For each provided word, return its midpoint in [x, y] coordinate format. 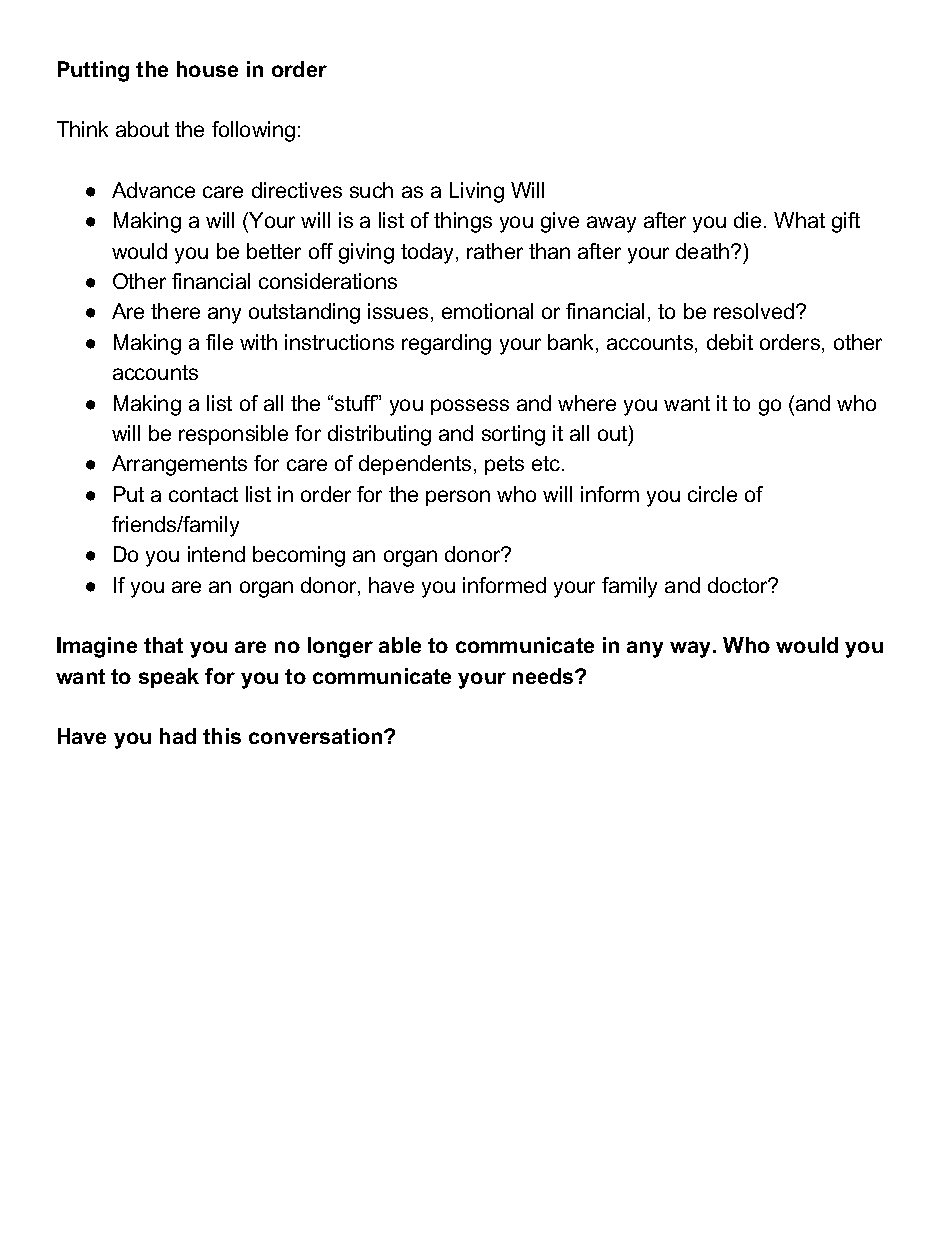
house [207, 69]
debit [730, 342]
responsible [233, 435]
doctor [739, 585]
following [253, 131]
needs [544, 676]
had [178, 736]
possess [470, 407]
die [747, 220]
